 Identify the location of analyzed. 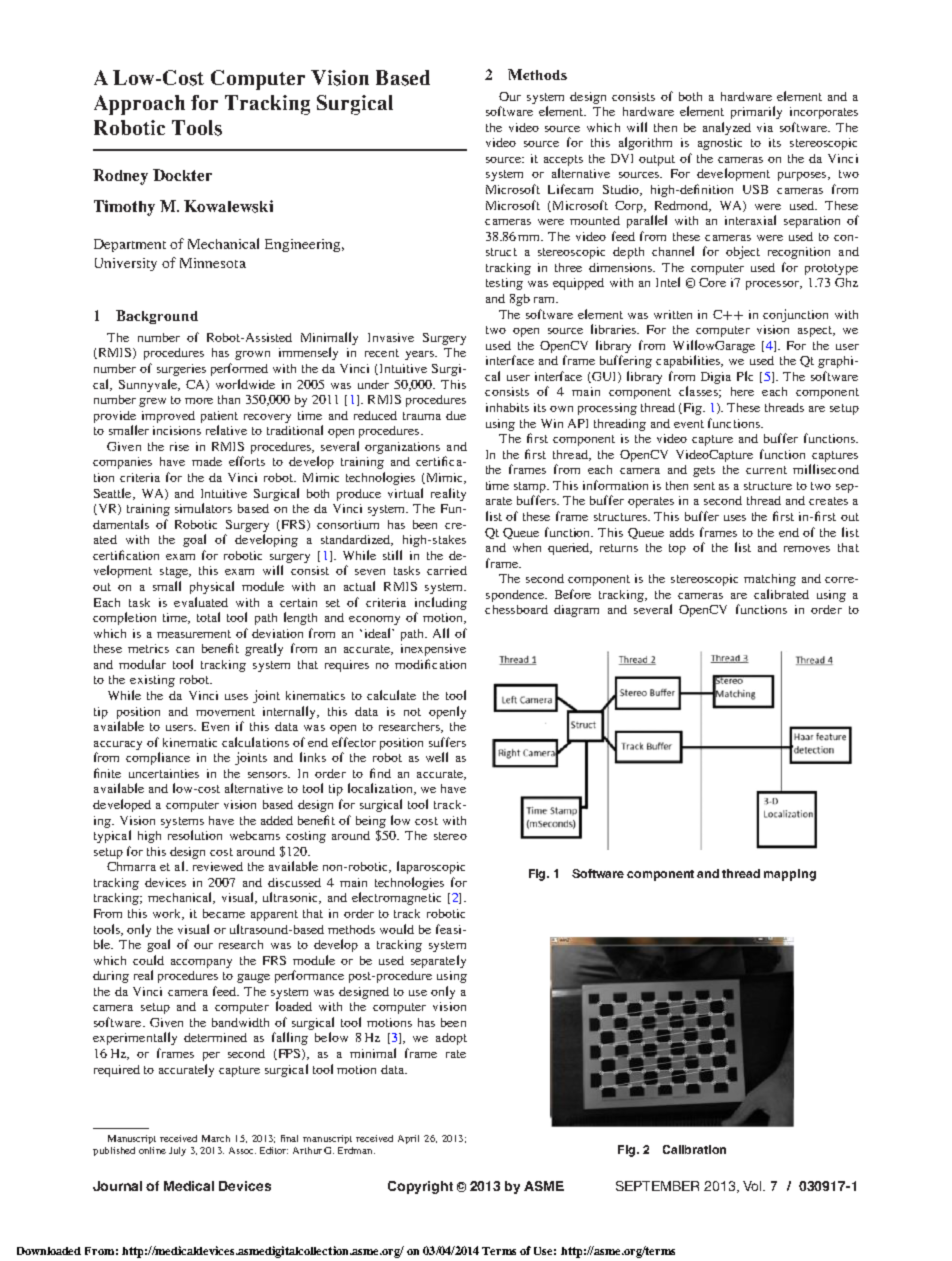
(727, 128).
